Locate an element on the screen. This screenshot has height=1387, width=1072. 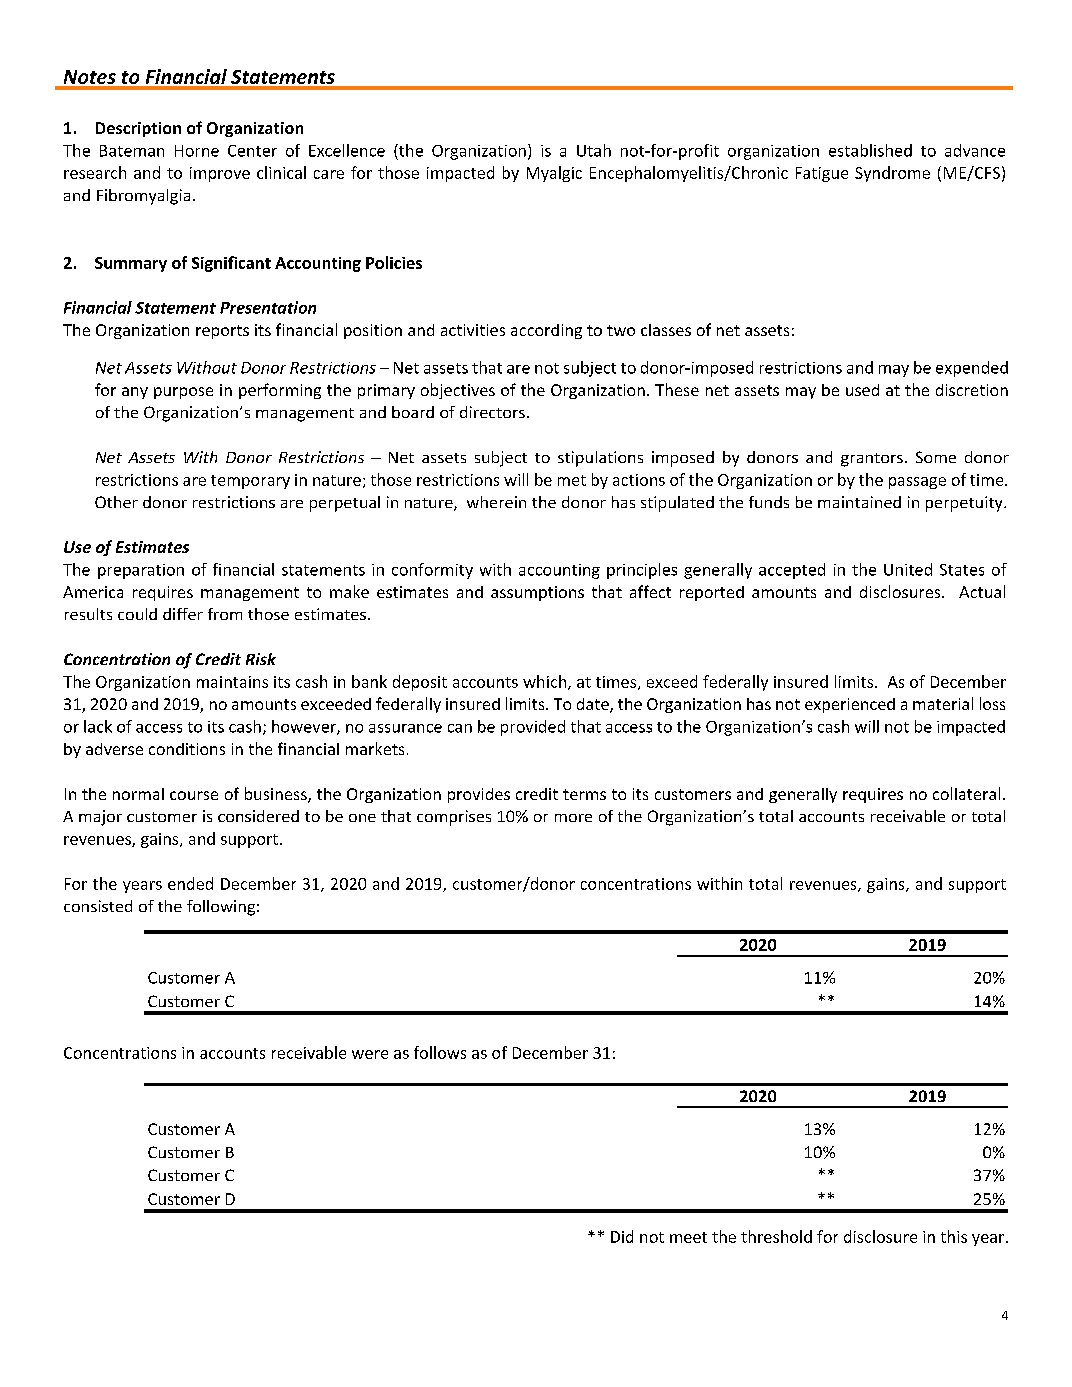
were is located at coordinates (370, 1054).
